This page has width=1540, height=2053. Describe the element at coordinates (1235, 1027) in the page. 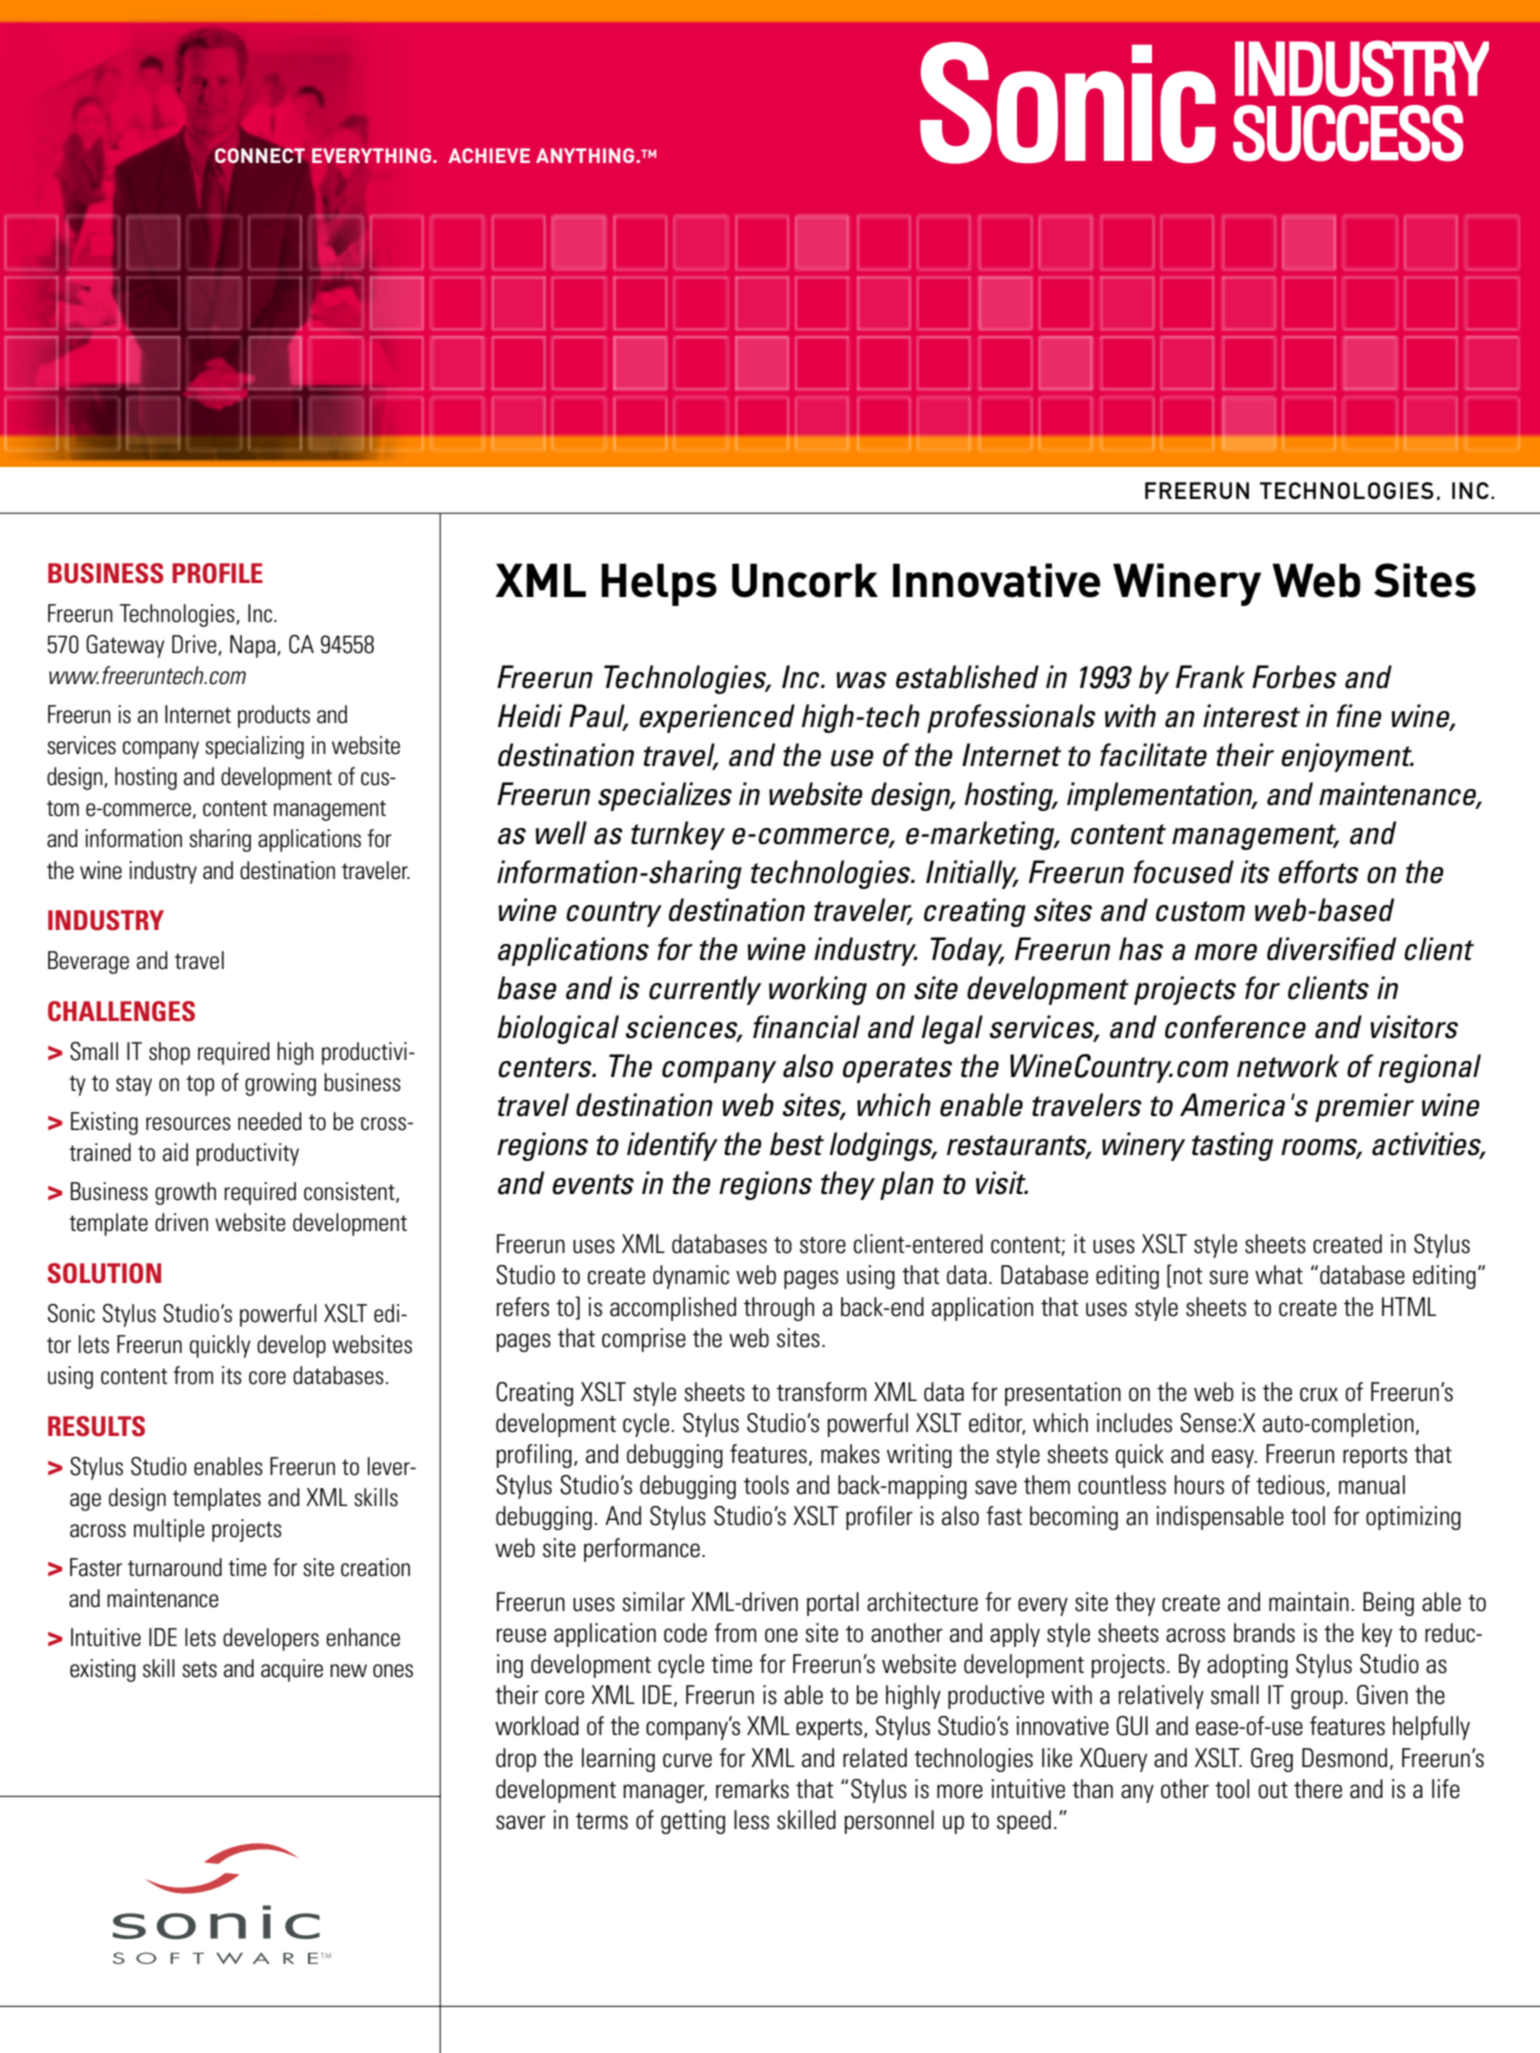

I see `conference` at that location.
